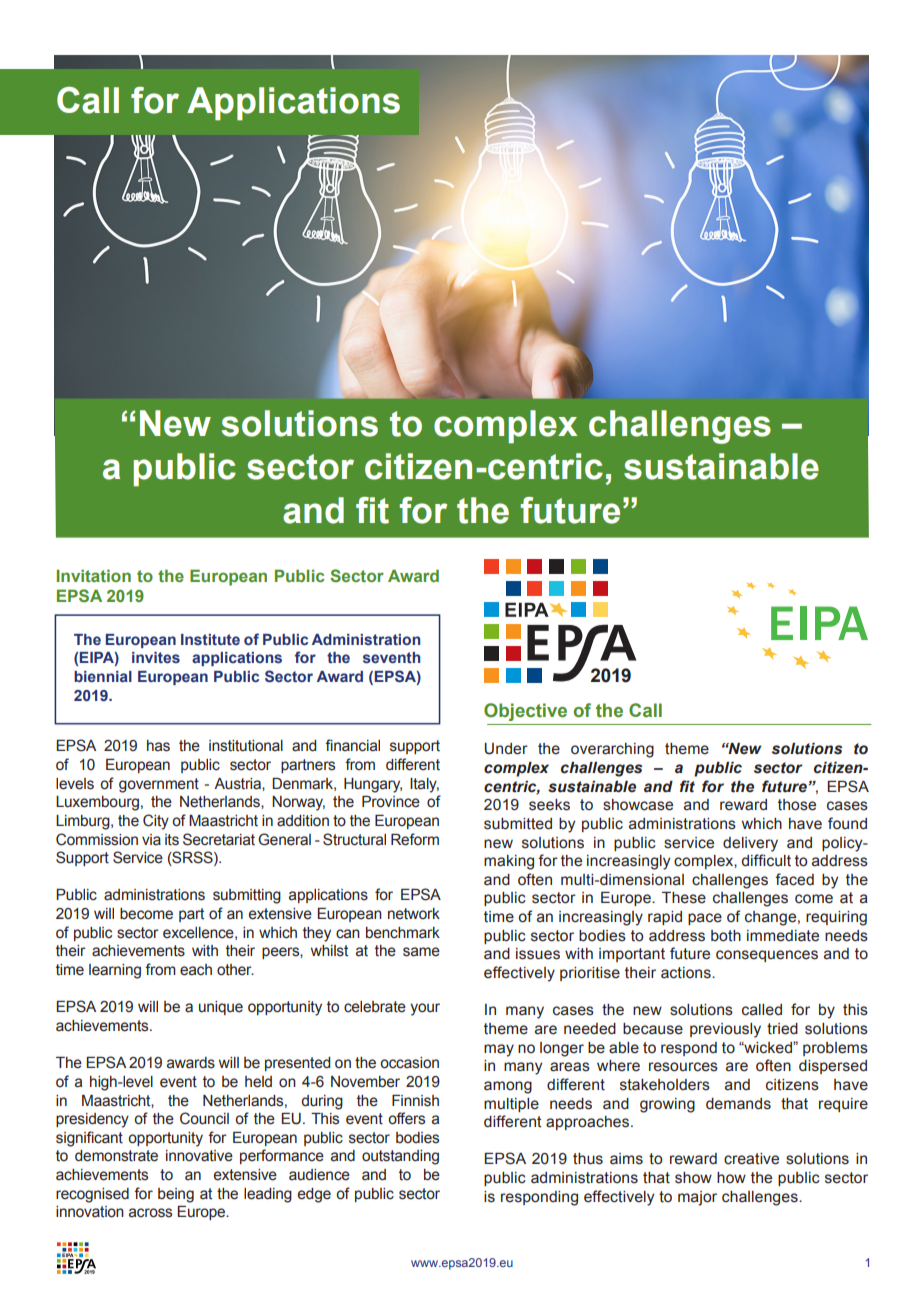 The width and height of the image is (924, 1308). Describe the element at coordinates (525, 712) in the image. I see `Objective` at that location.
